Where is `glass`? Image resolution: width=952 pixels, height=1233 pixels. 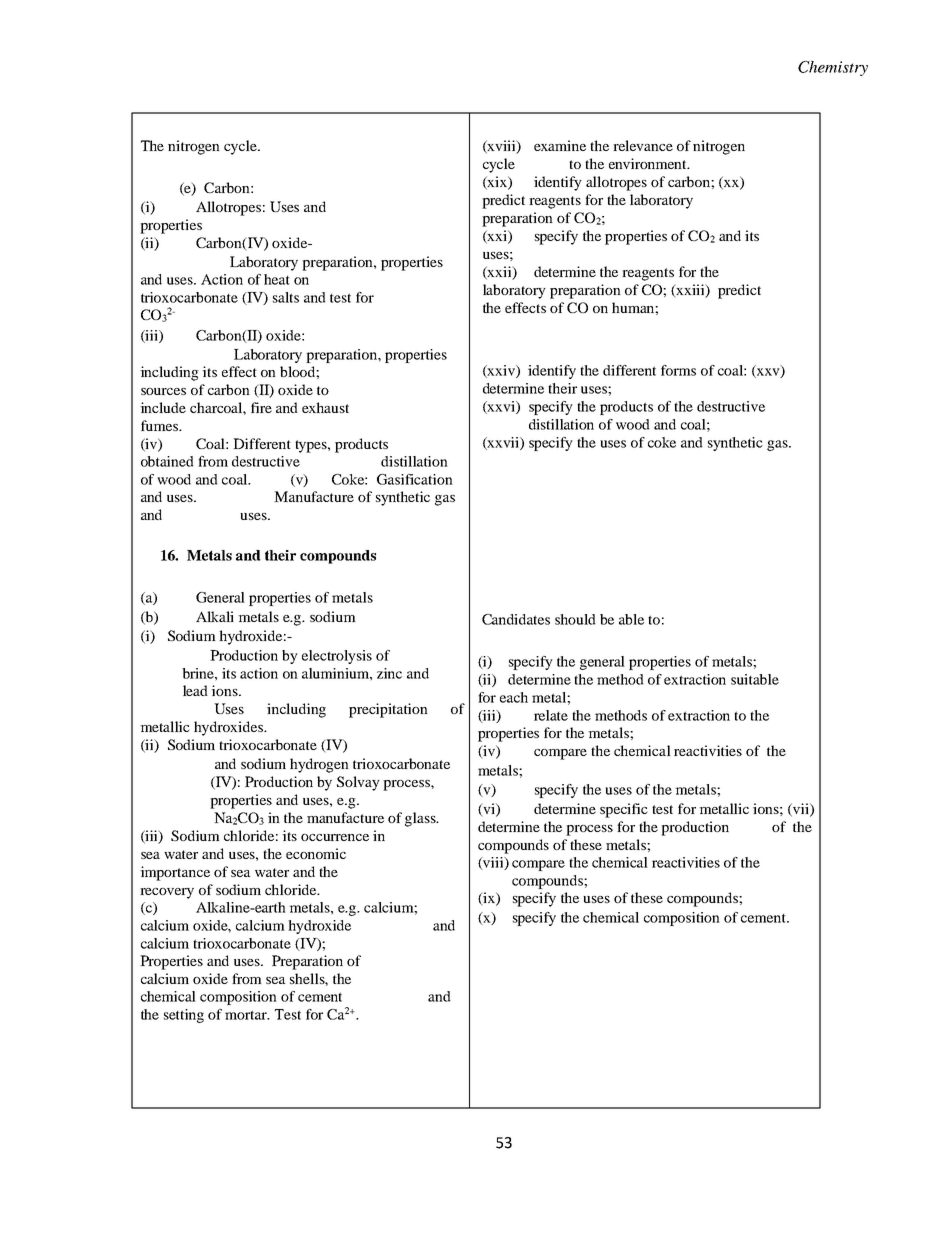 glass is located at coordinates (421, 819).
